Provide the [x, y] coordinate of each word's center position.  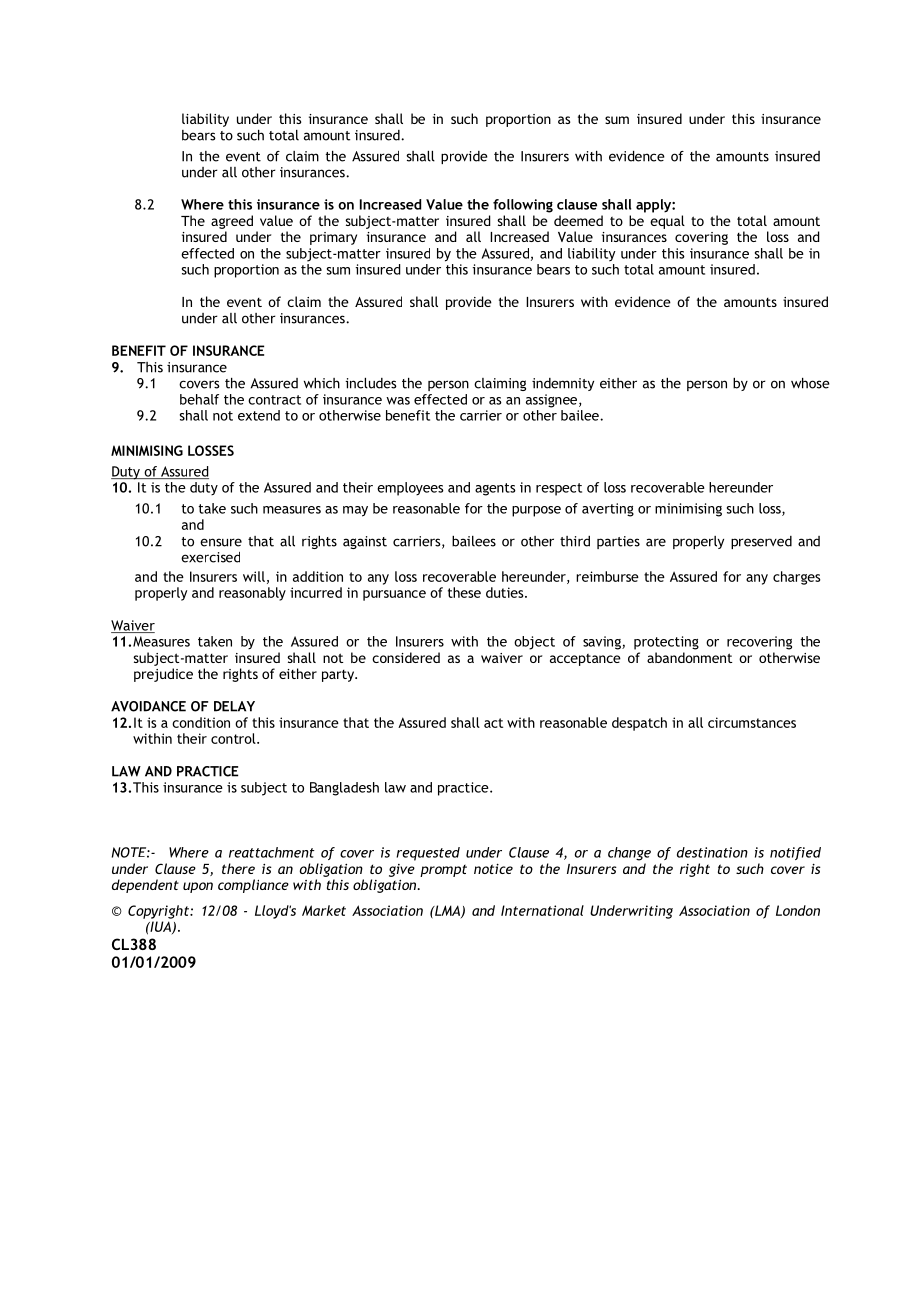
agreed [232, 222]
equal [667, 222]
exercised [210, 557]
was [398, 401]
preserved [761, 542]
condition [201, 722]
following [523, 206]
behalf [199, 399]
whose [810, 383]
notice [493, 869]
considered [406, 657]
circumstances [752, 722]
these [464, 592]
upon [198, 887]
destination [712, 852]
